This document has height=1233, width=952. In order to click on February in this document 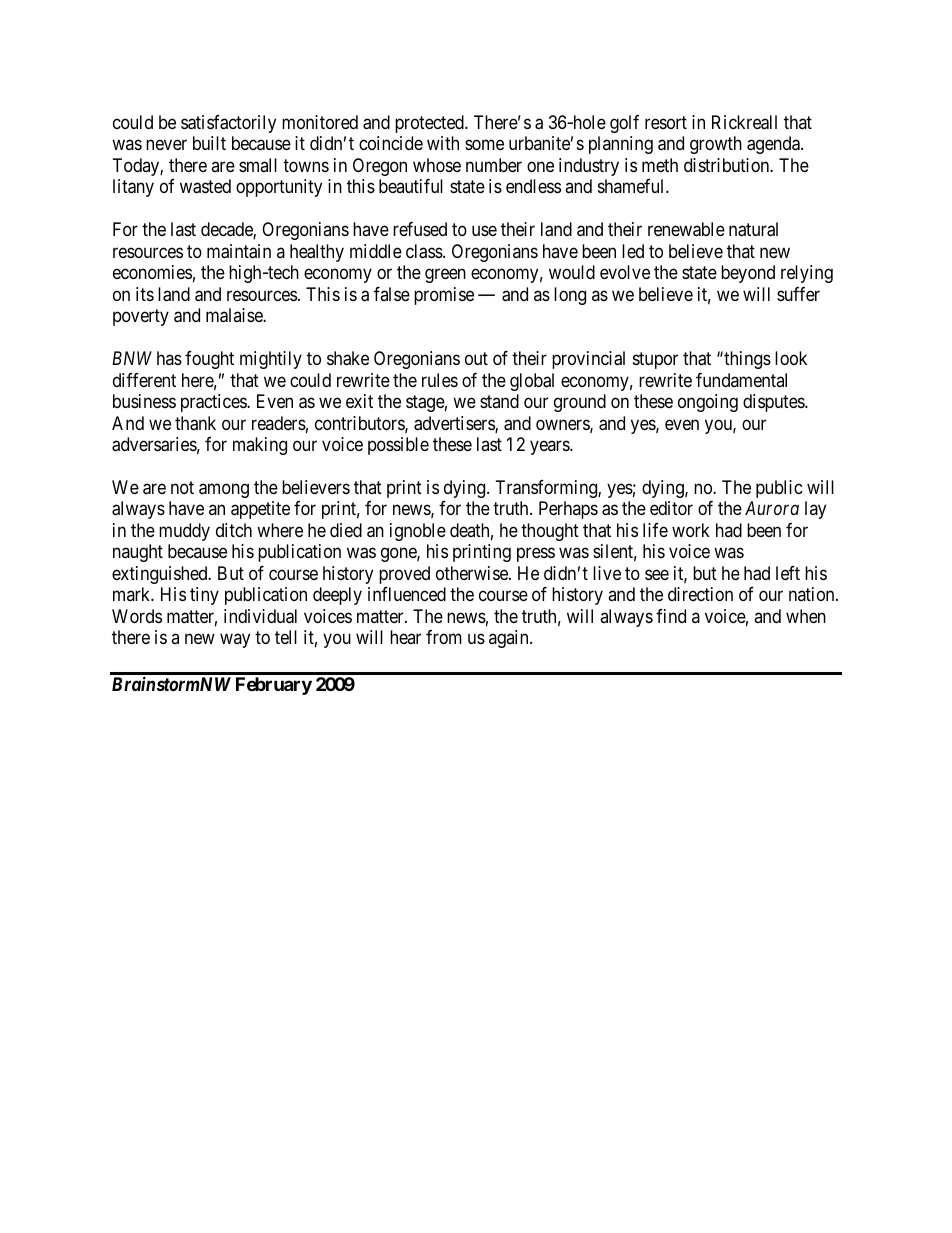, I will do `click(274, 686)`.
